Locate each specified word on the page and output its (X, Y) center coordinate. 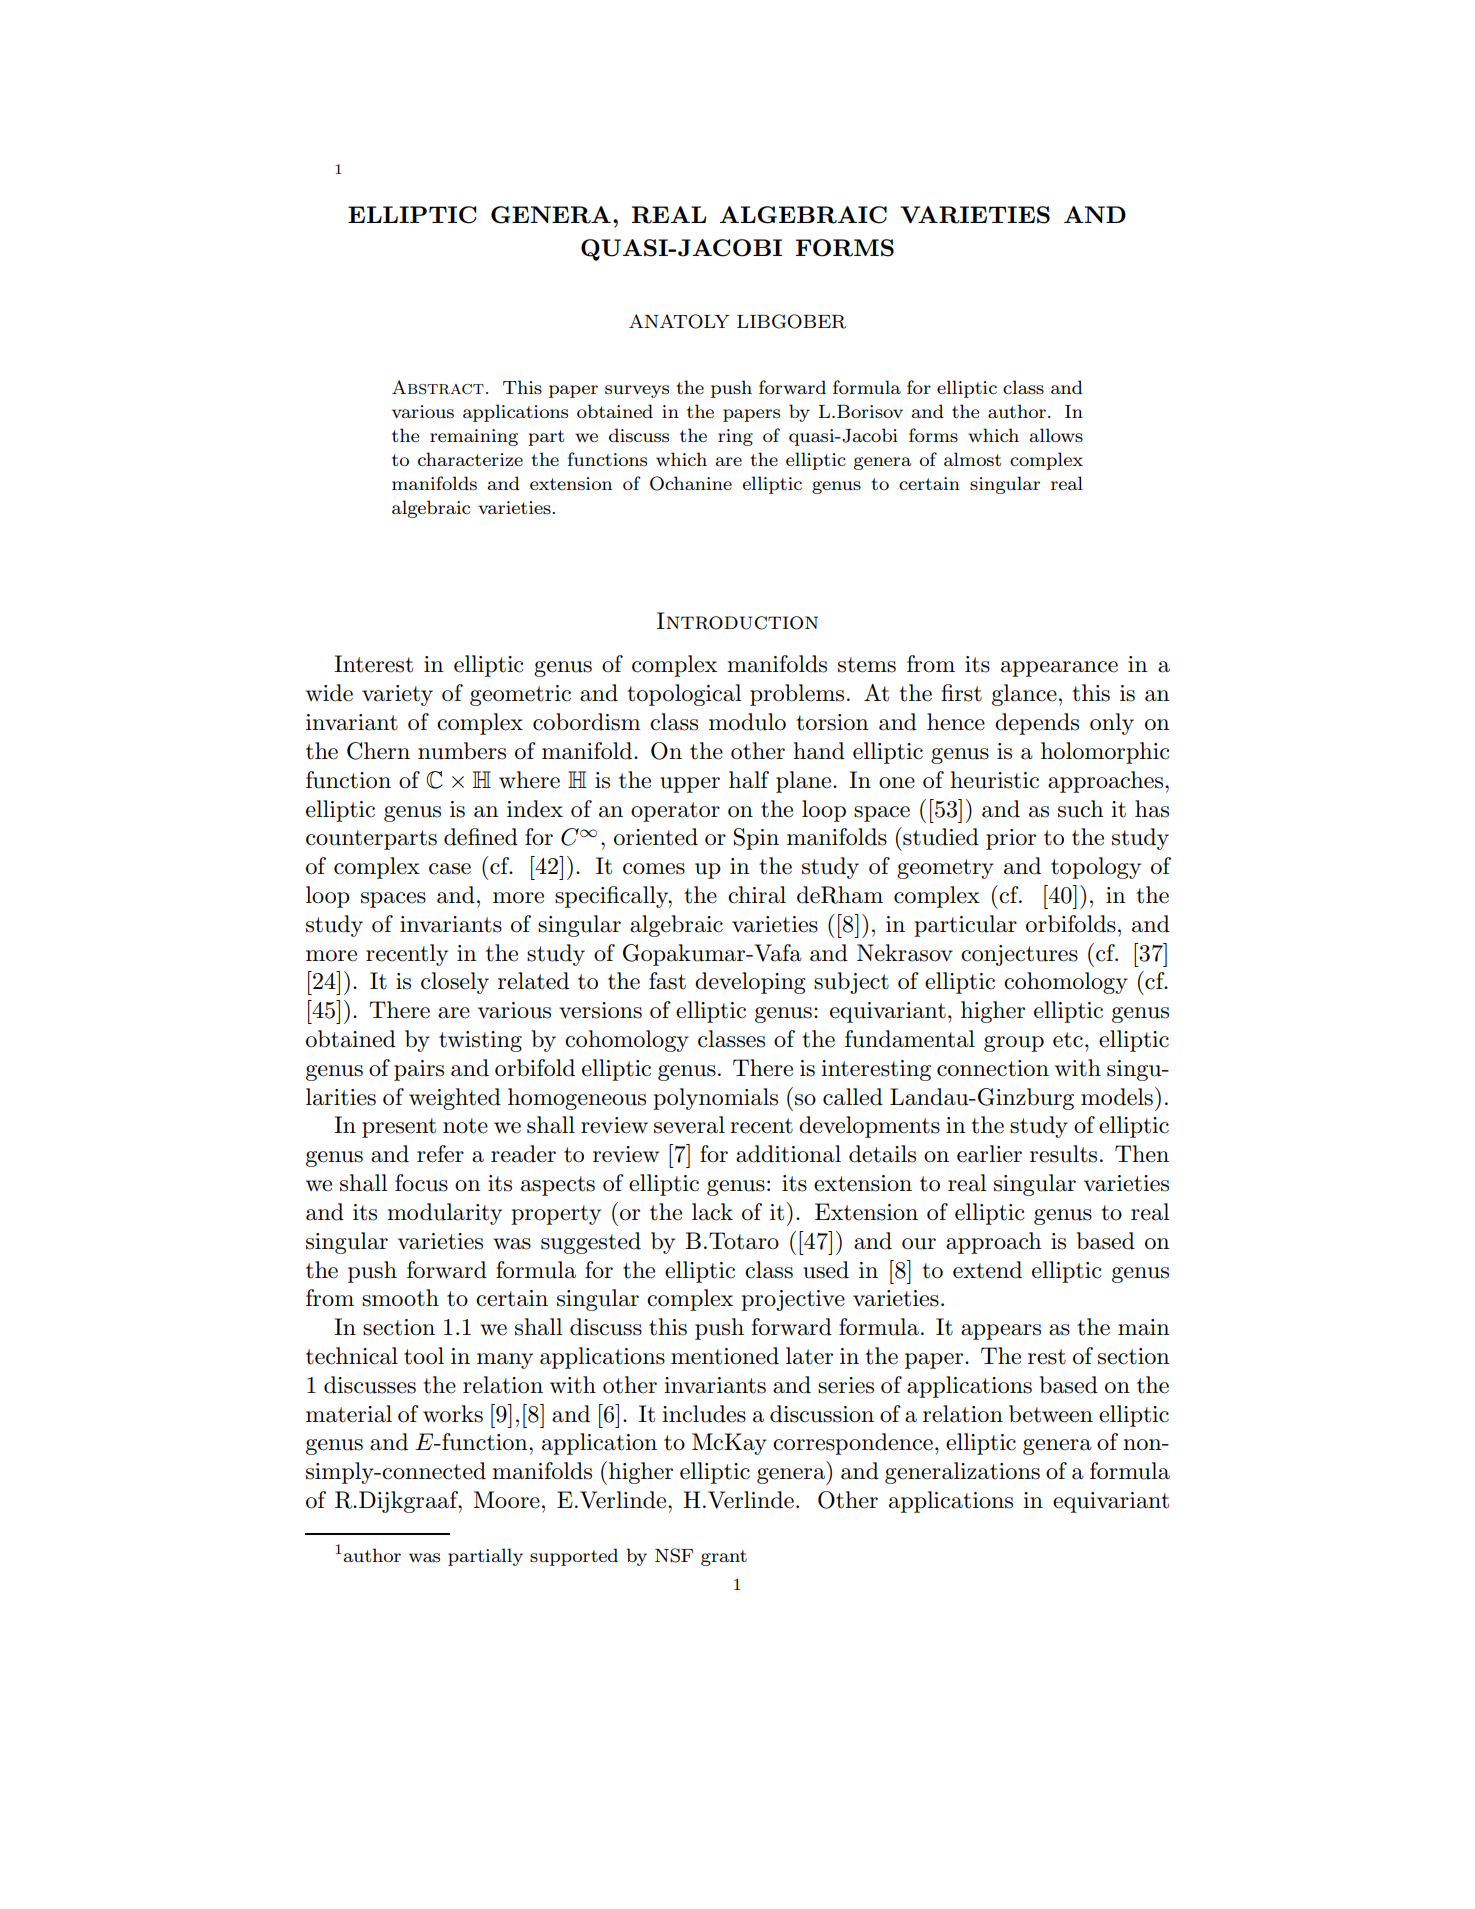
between (1051, 1414)
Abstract (438, 387)
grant (724, 1558)
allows (1056, 435)
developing (750, 983)
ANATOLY (679, 321)
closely (455, 983)
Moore (507, 1500)
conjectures (1019, 955)
